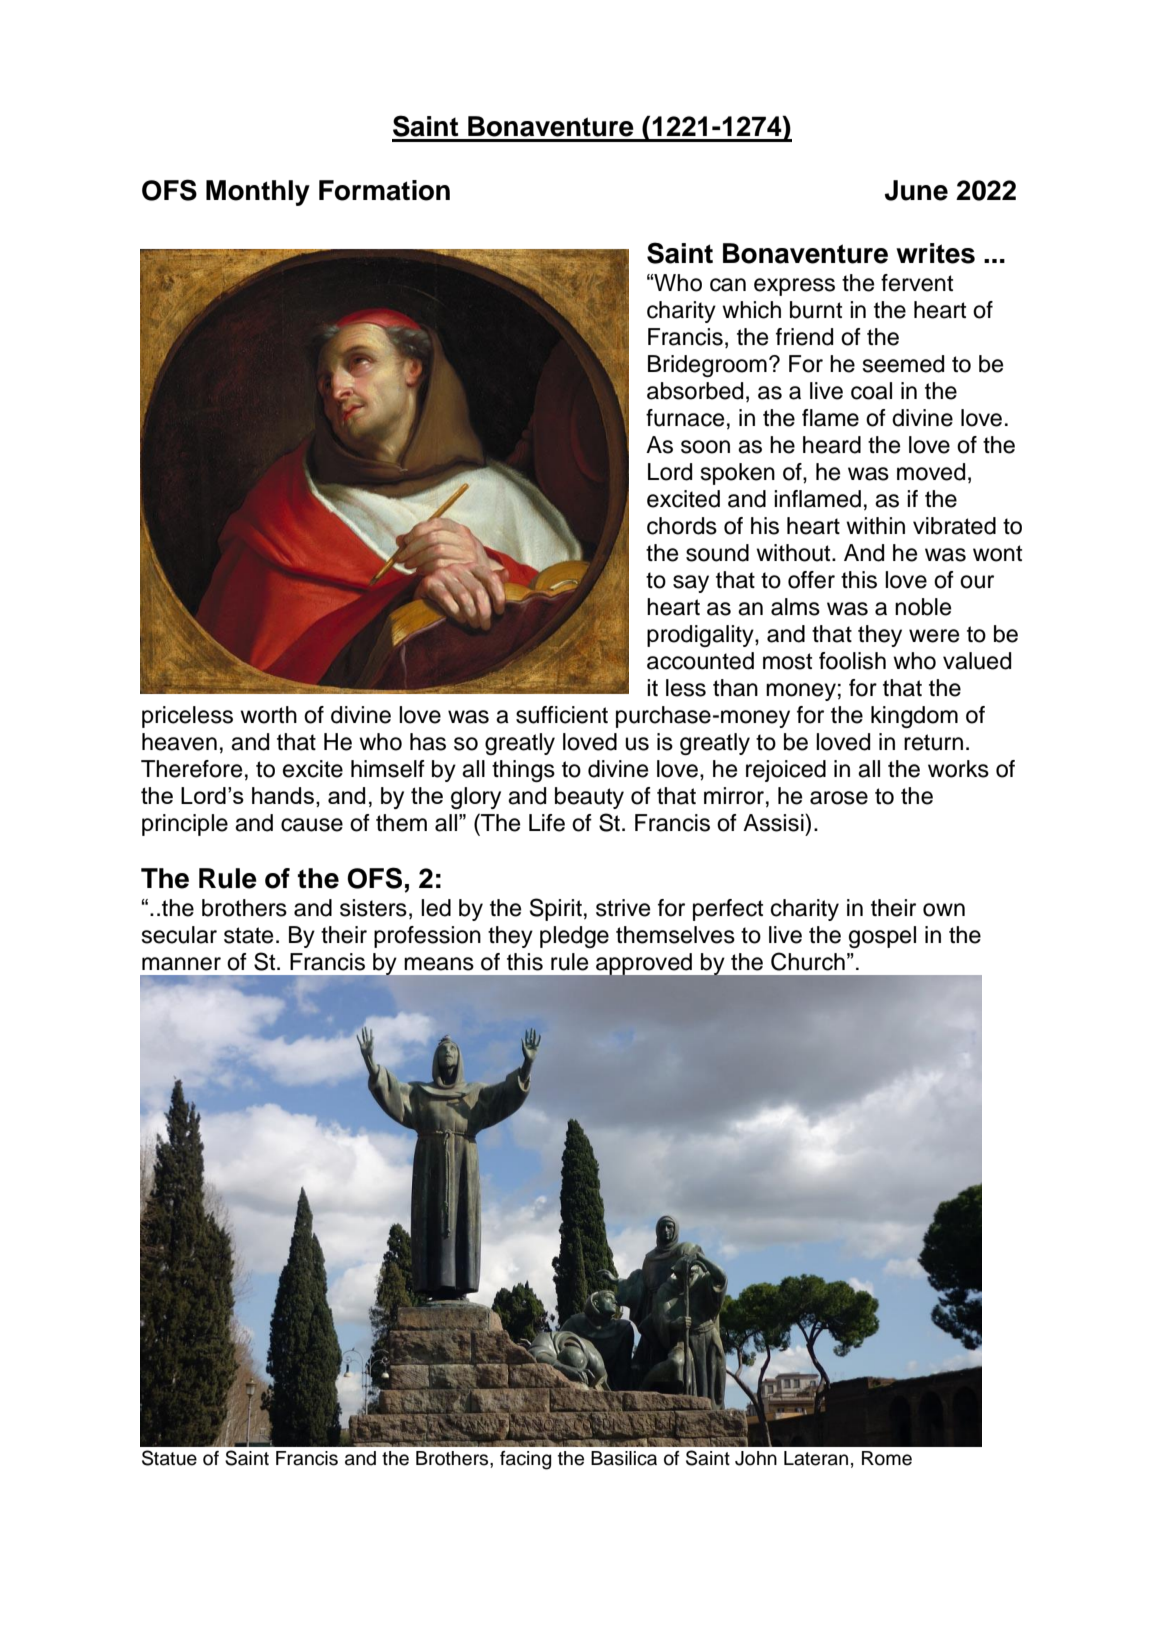 The height and width of the screenshot is (1648, 1165). I want to click on gospel, so click(882, 937).
